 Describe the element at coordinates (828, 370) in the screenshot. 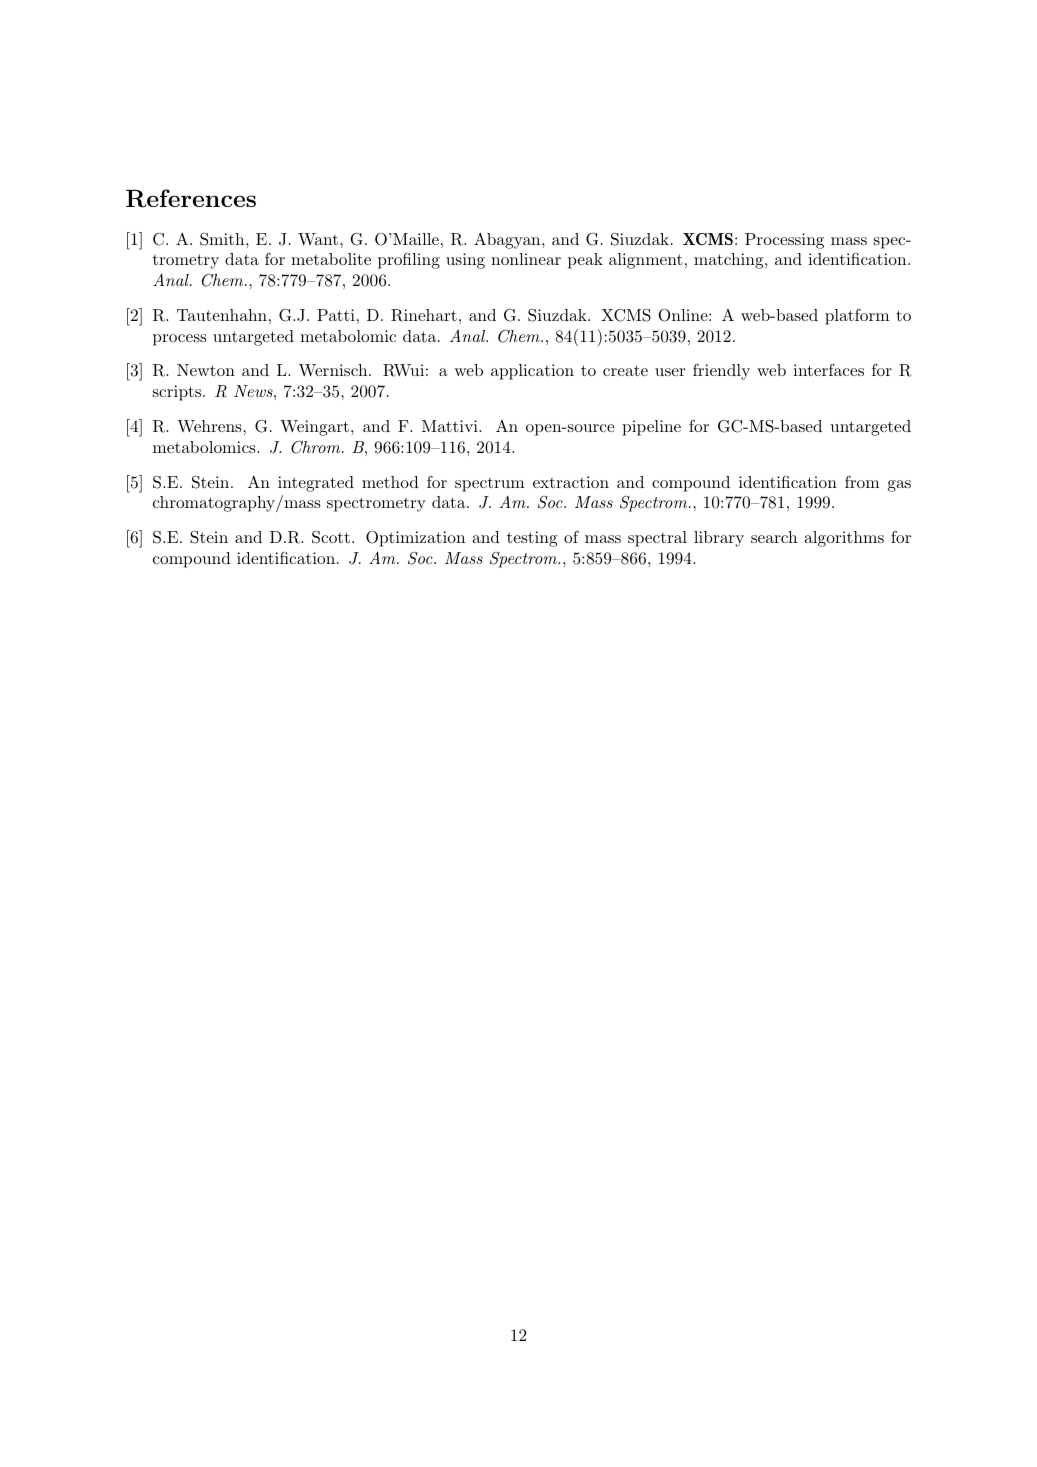

I see `interfaces` at that location.
